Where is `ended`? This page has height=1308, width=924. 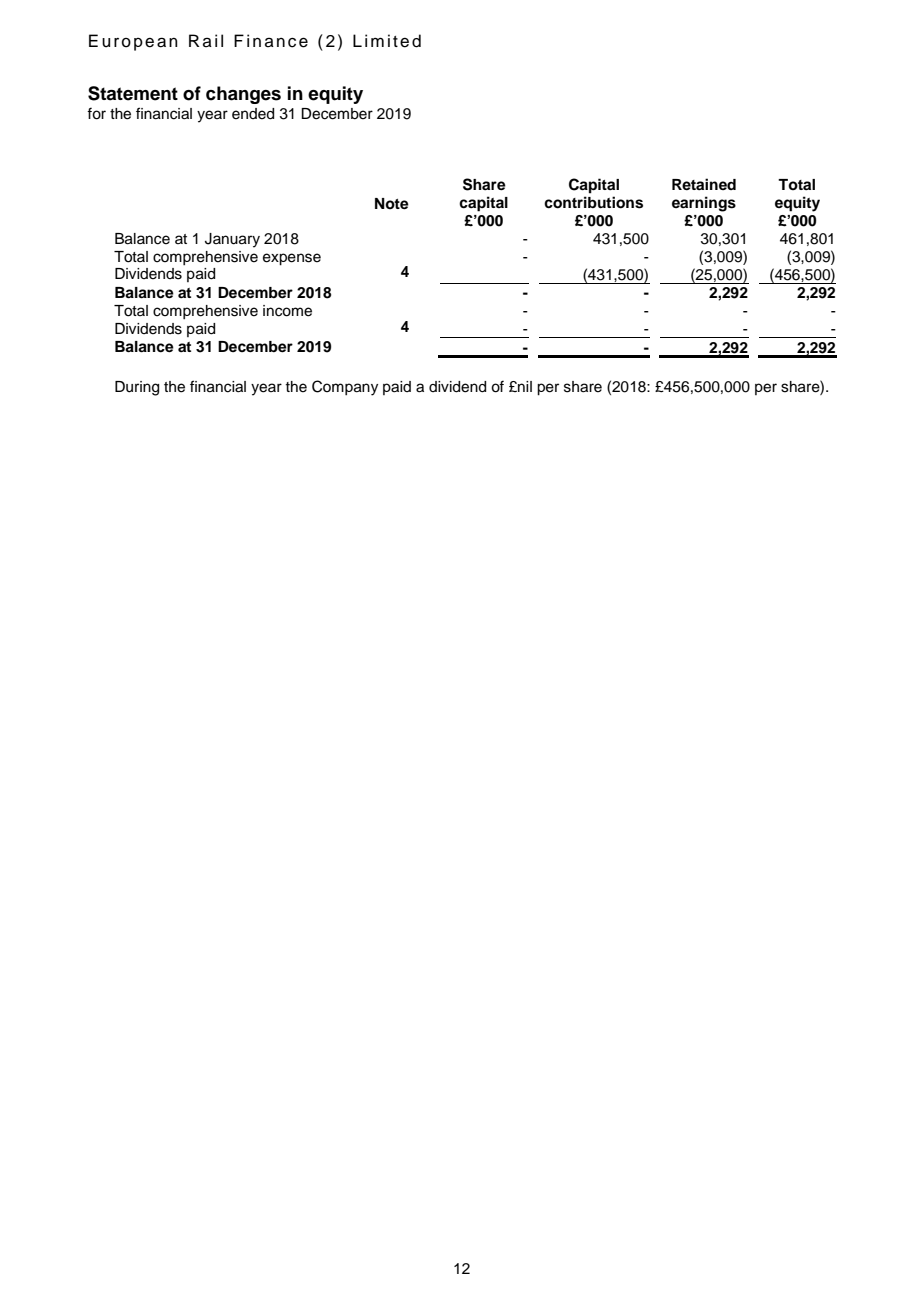
ended is located at coordinates (253, 114).
